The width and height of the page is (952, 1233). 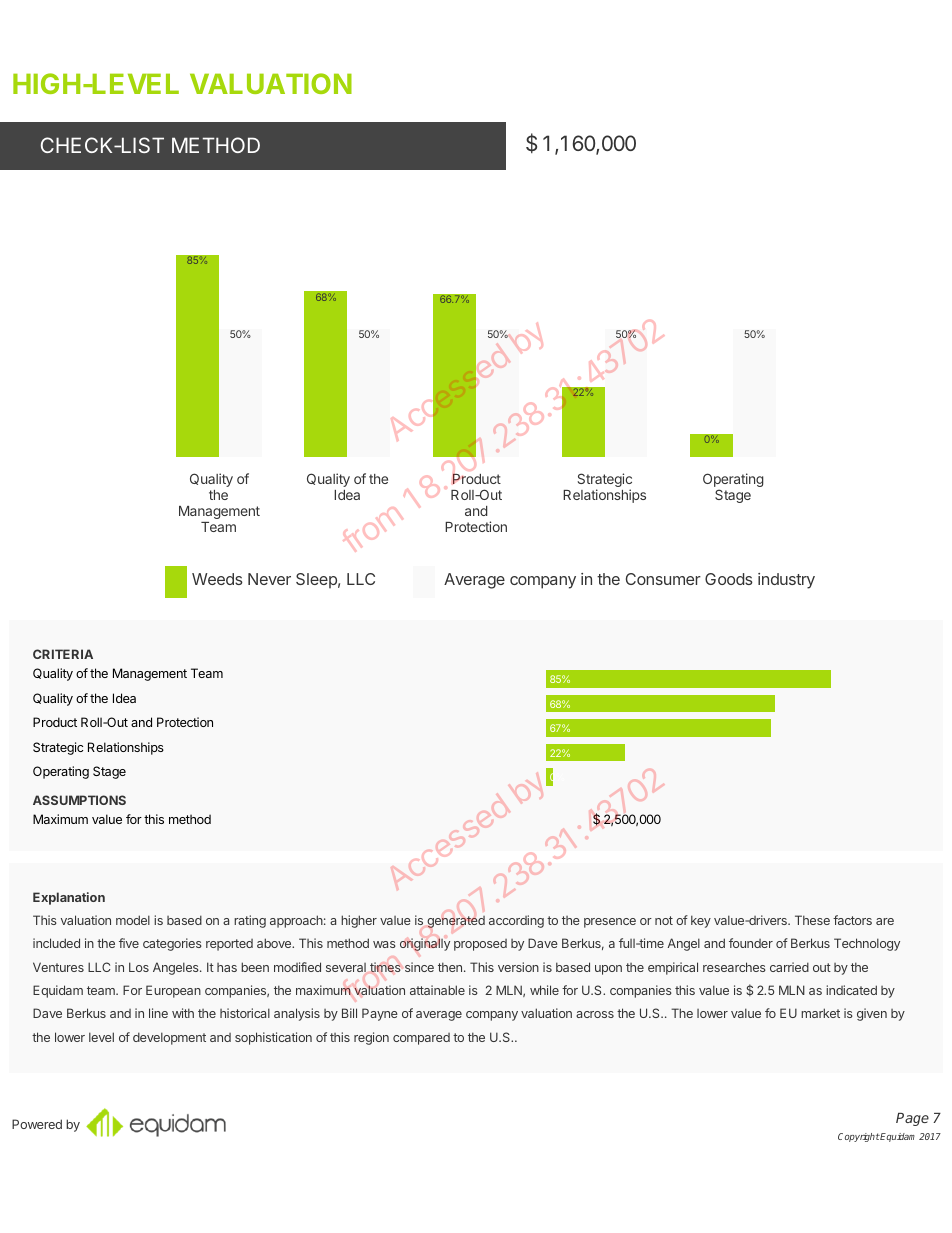 What do you see at coordinates (786, 581) in the page?
I see `industry` at bounding box center [786, 581].
